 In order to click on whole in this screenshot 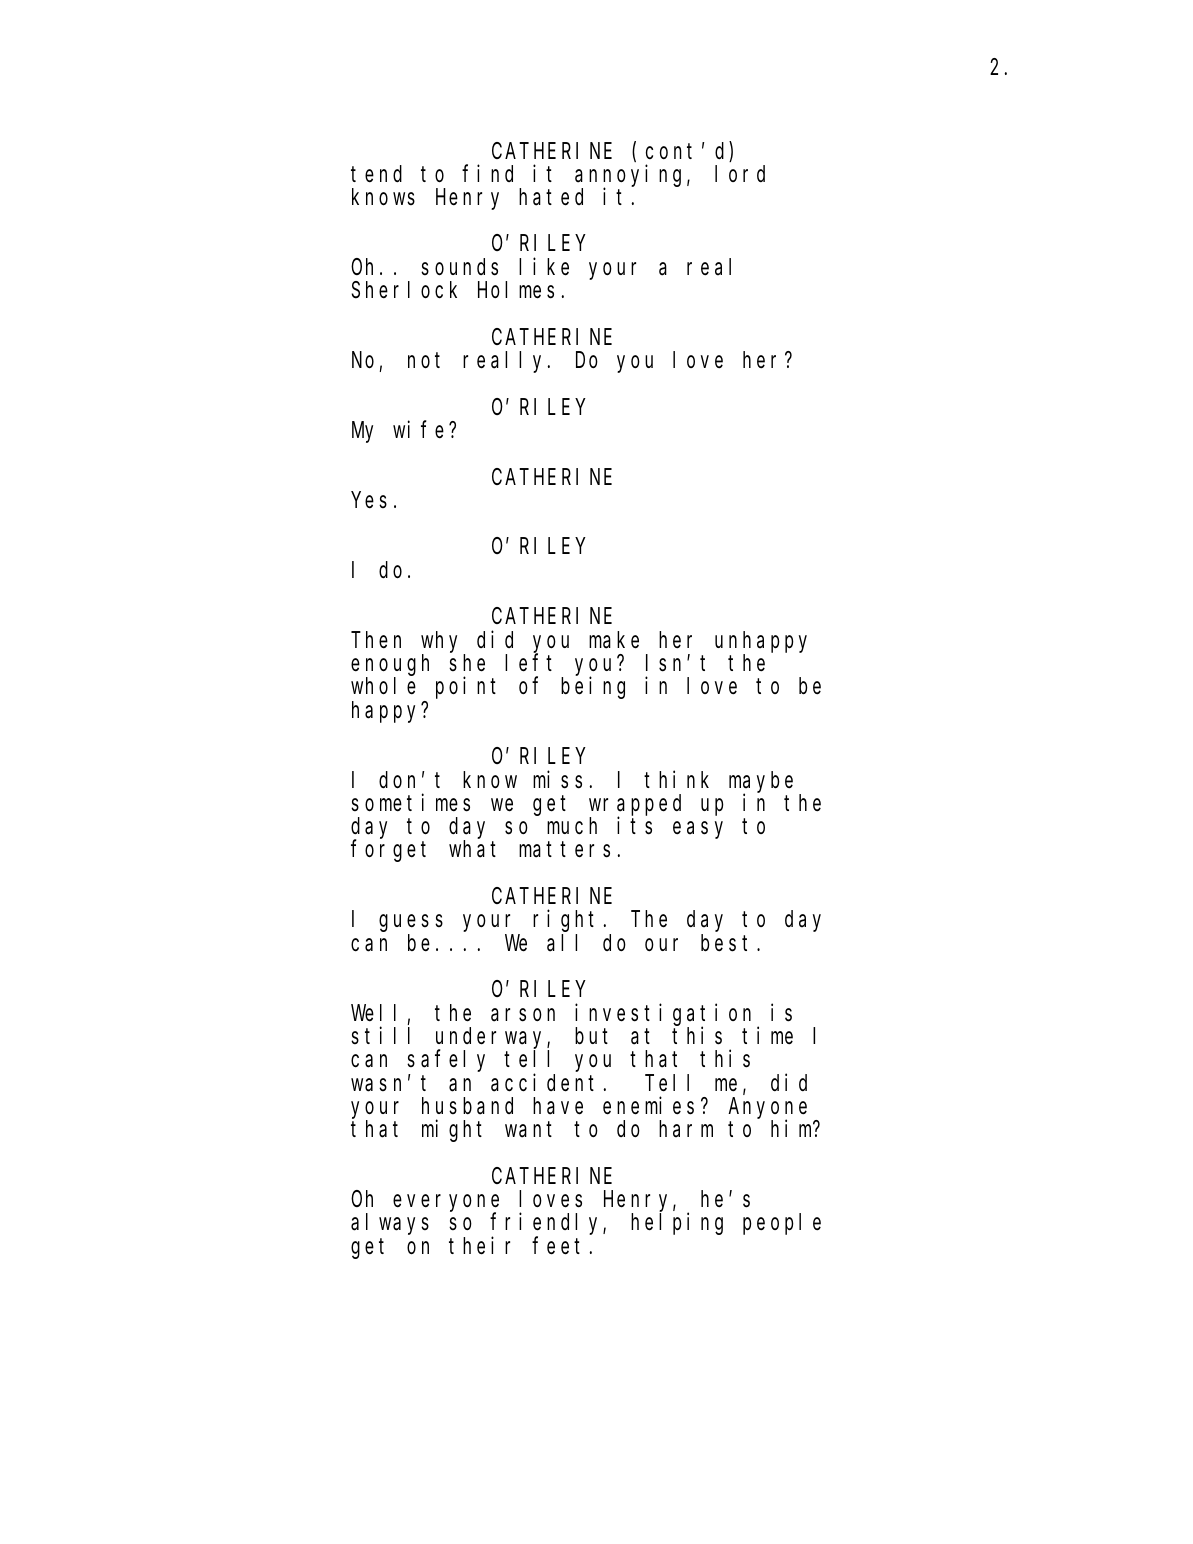, I will do `click(383, 686)`.
